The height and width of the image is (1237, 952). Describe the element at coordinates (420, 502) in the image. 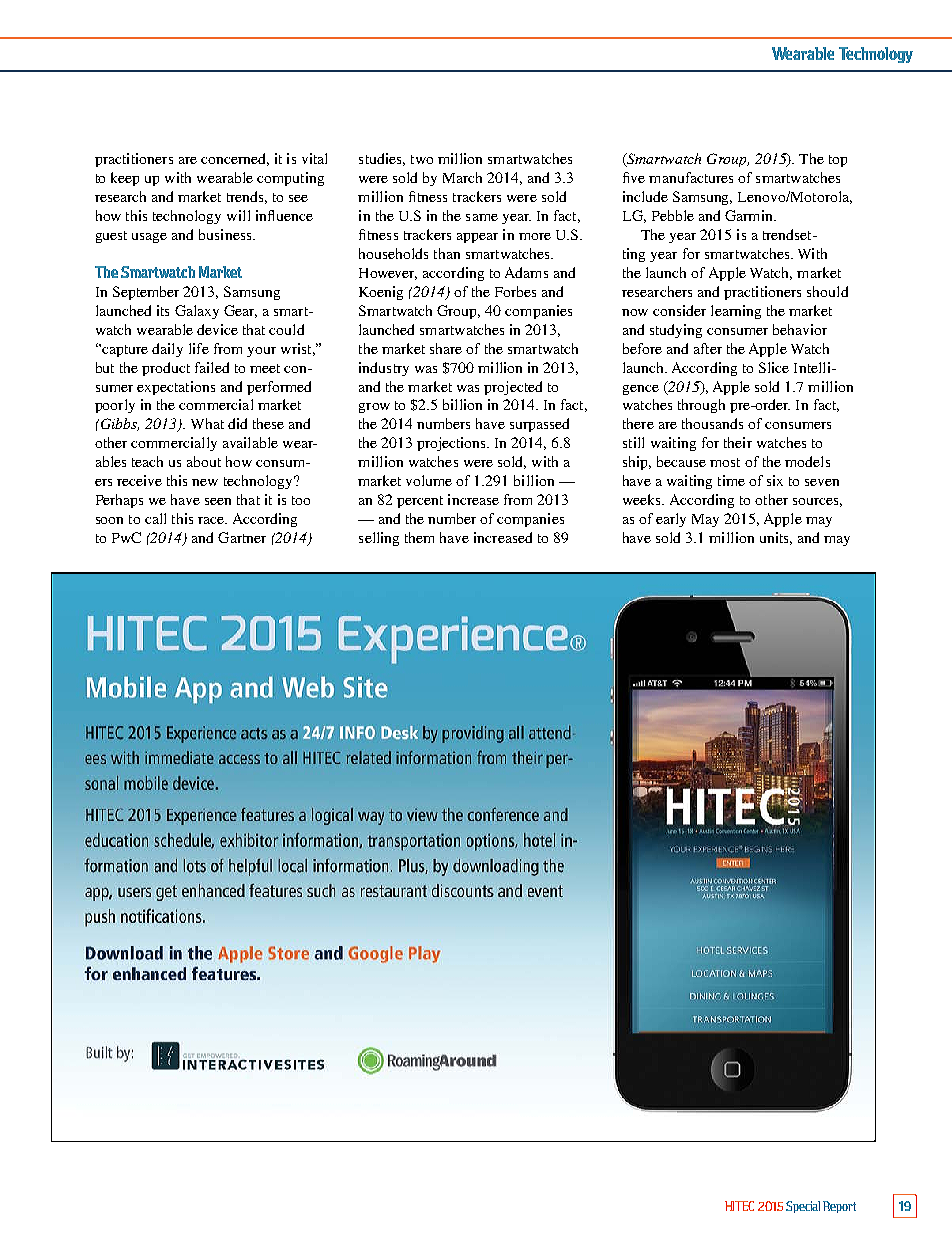

I see `percent` at that location.
